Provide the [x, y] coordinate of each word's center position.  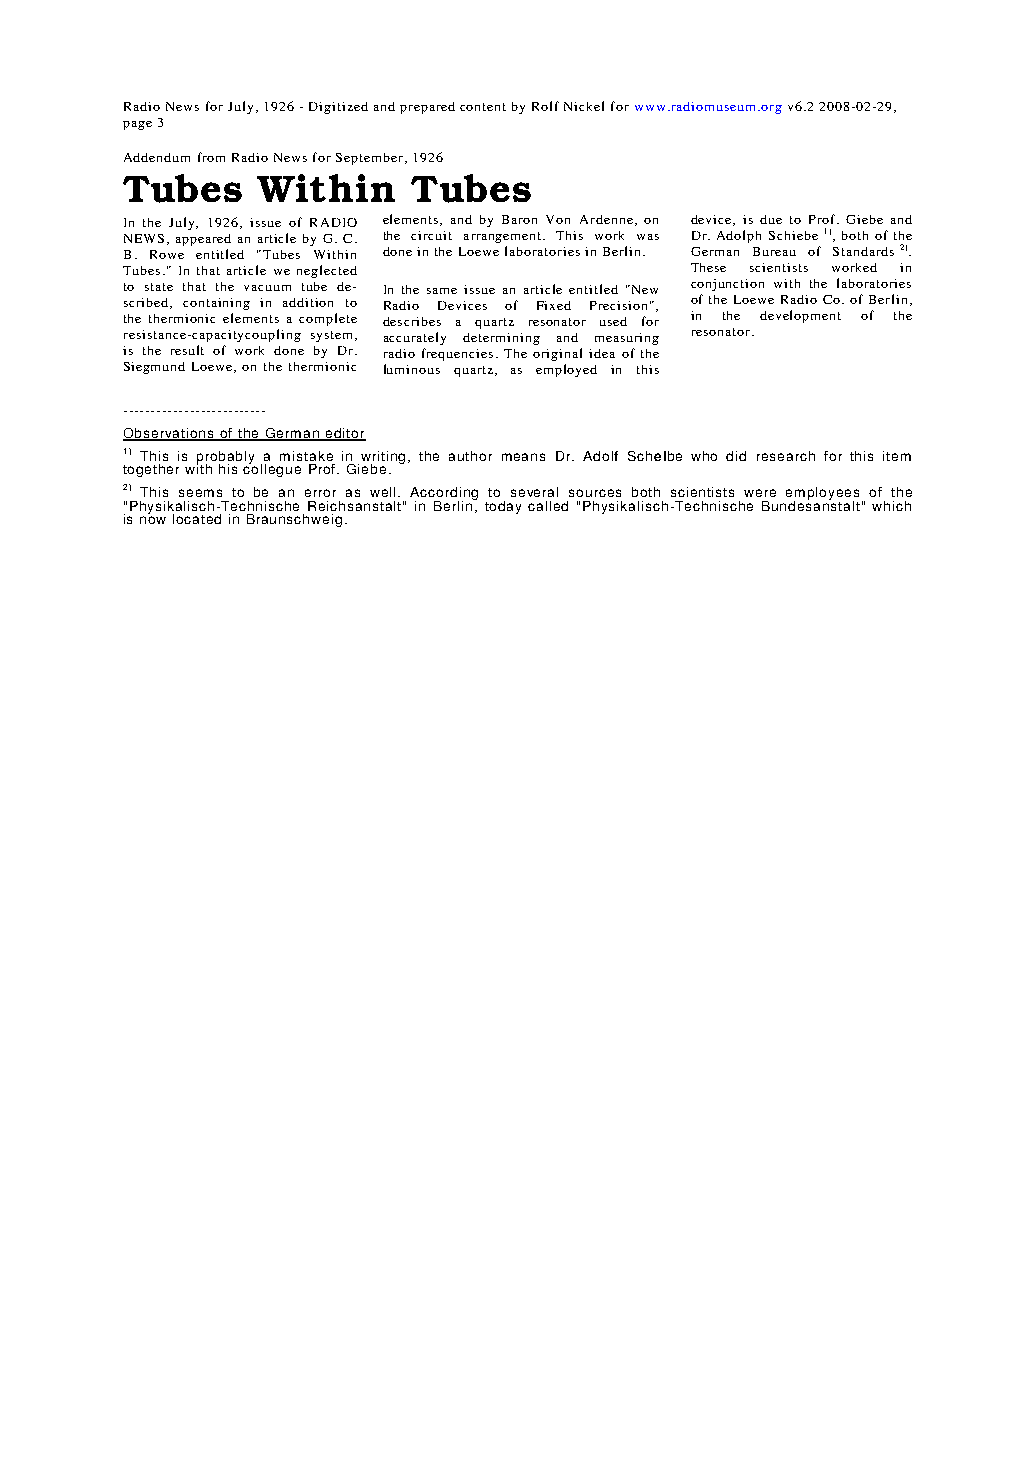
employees [824, 495]
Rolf [545, 106]
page [137, 125]
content [483, 107]
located [197, 519]
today [503, 507]
